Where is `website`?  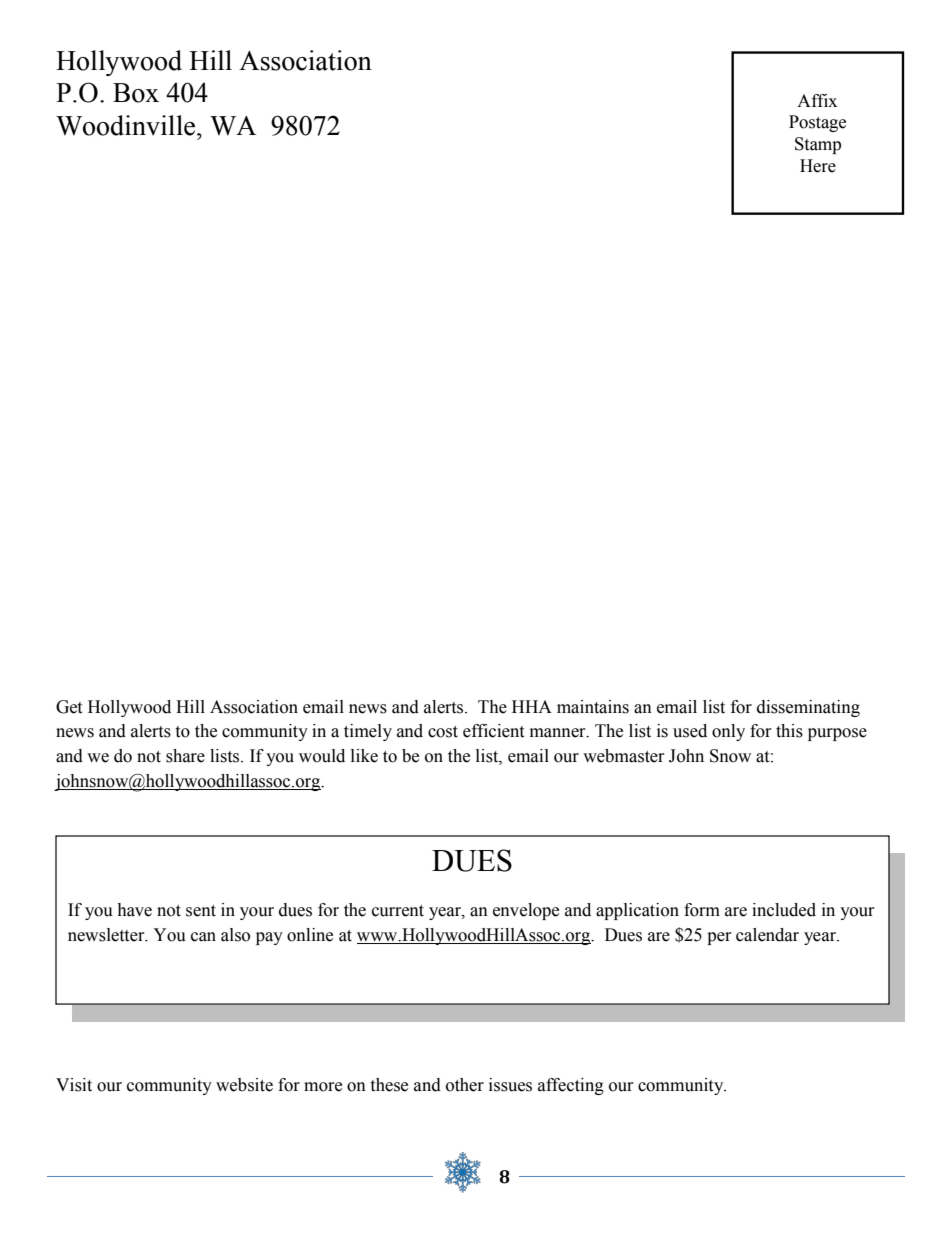
website is located at coordinates (244, 1085).
